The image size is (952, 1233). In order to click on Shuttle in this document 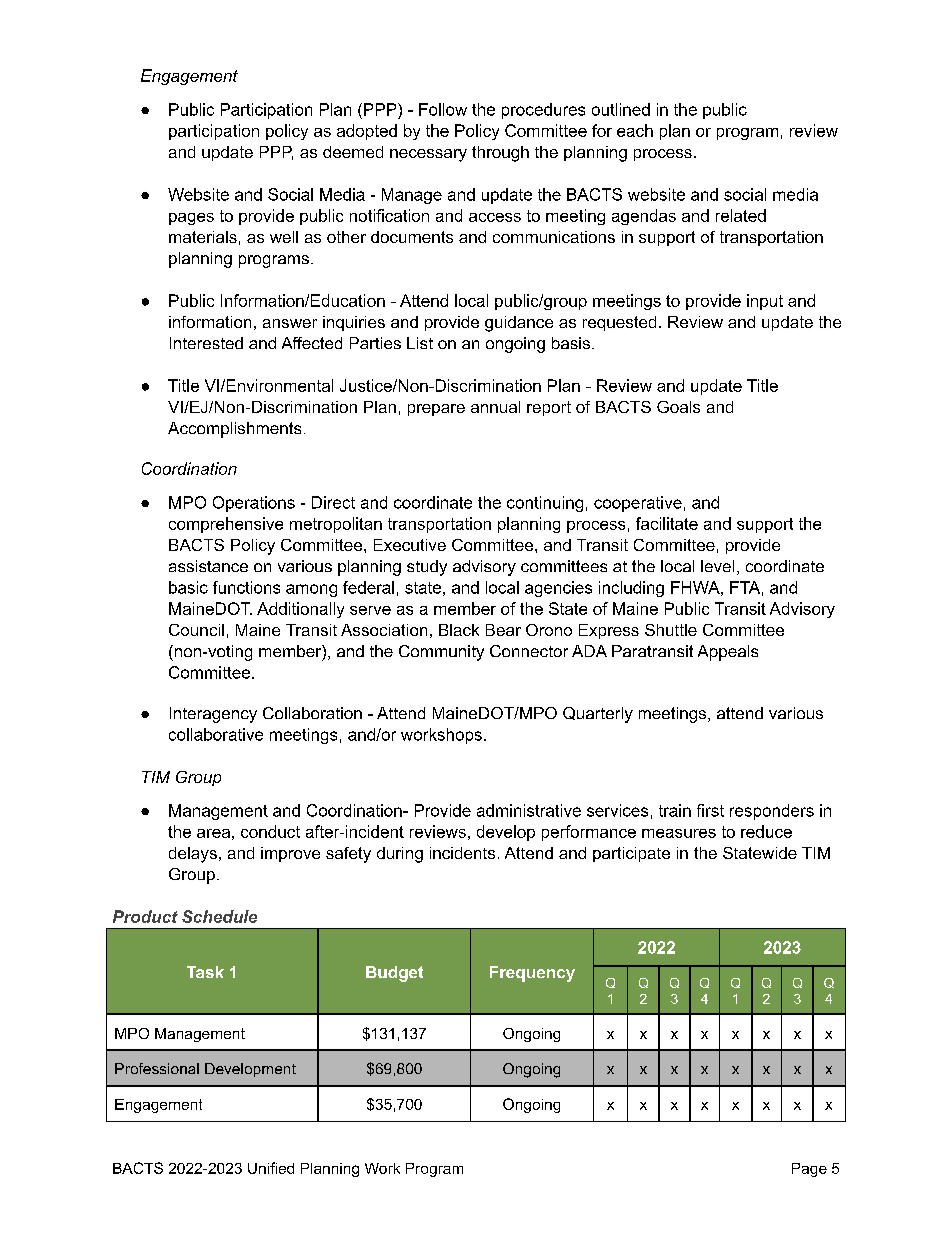, I will do `click(671, 630)`.
